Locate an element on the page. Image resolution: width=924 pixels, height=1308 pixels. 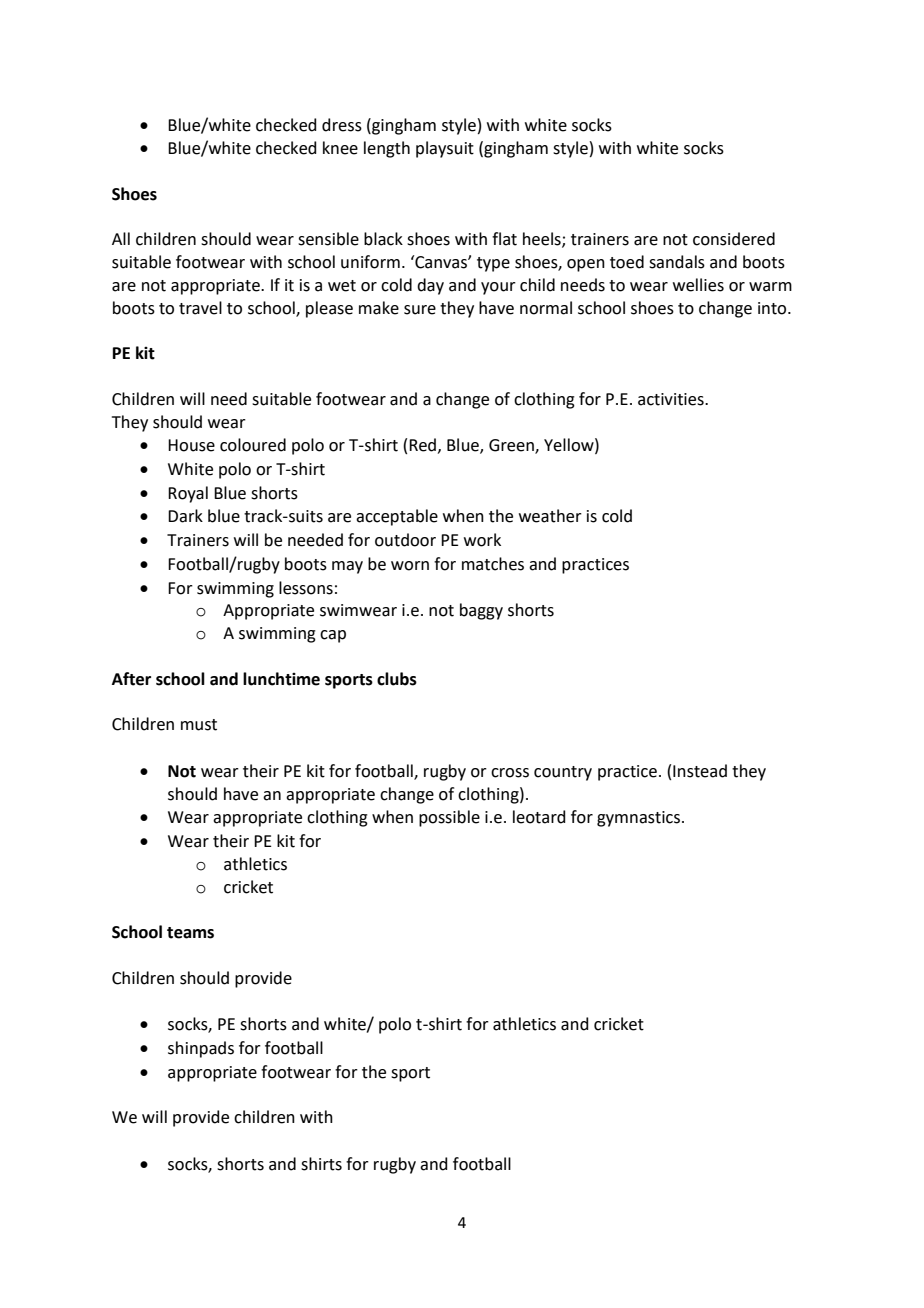
considered is located at coordinates (734, 239).
